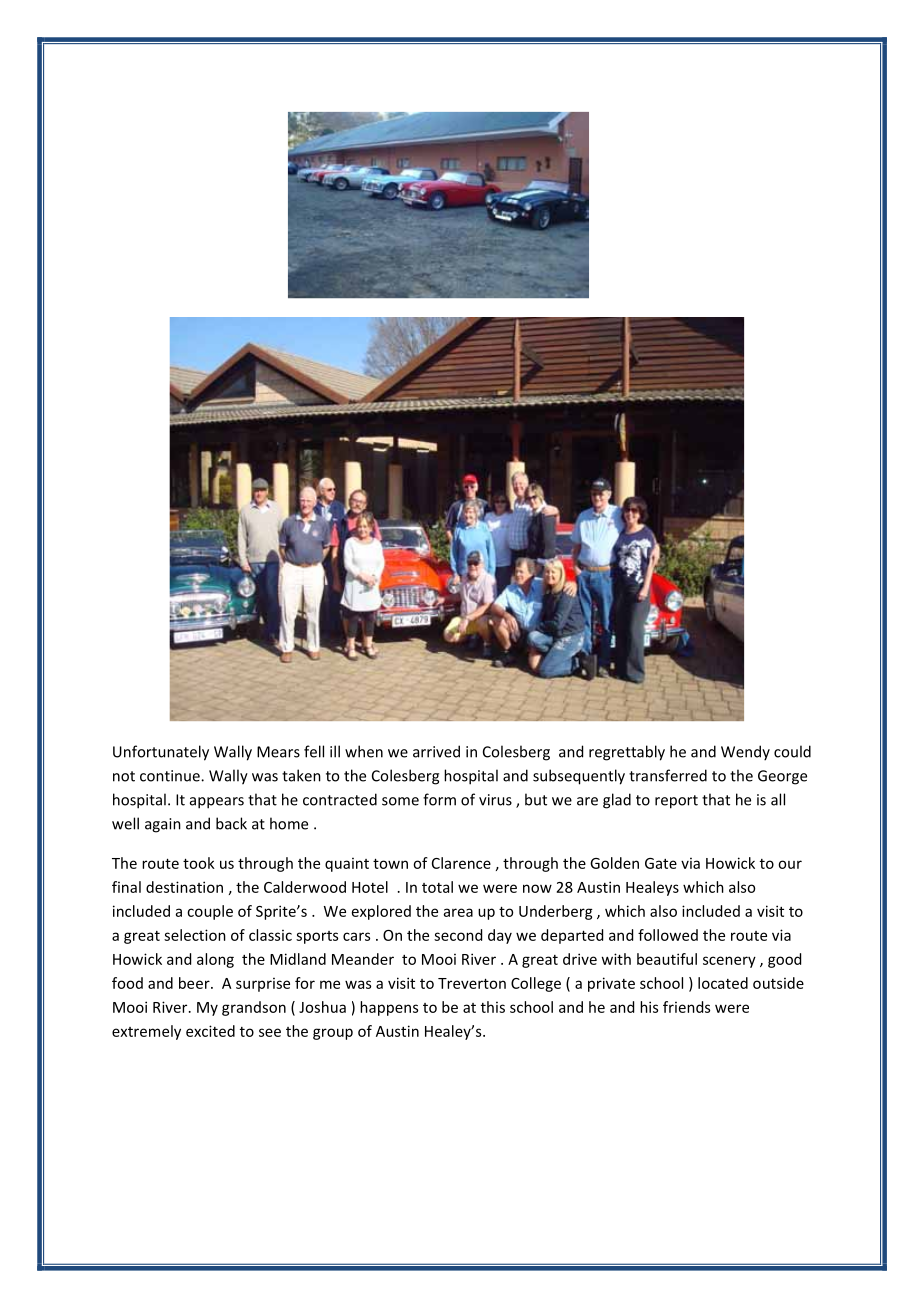  What do you see at coordinates (729, 962) in the document?
I see `scenery` at bounding box center [729, 962].
